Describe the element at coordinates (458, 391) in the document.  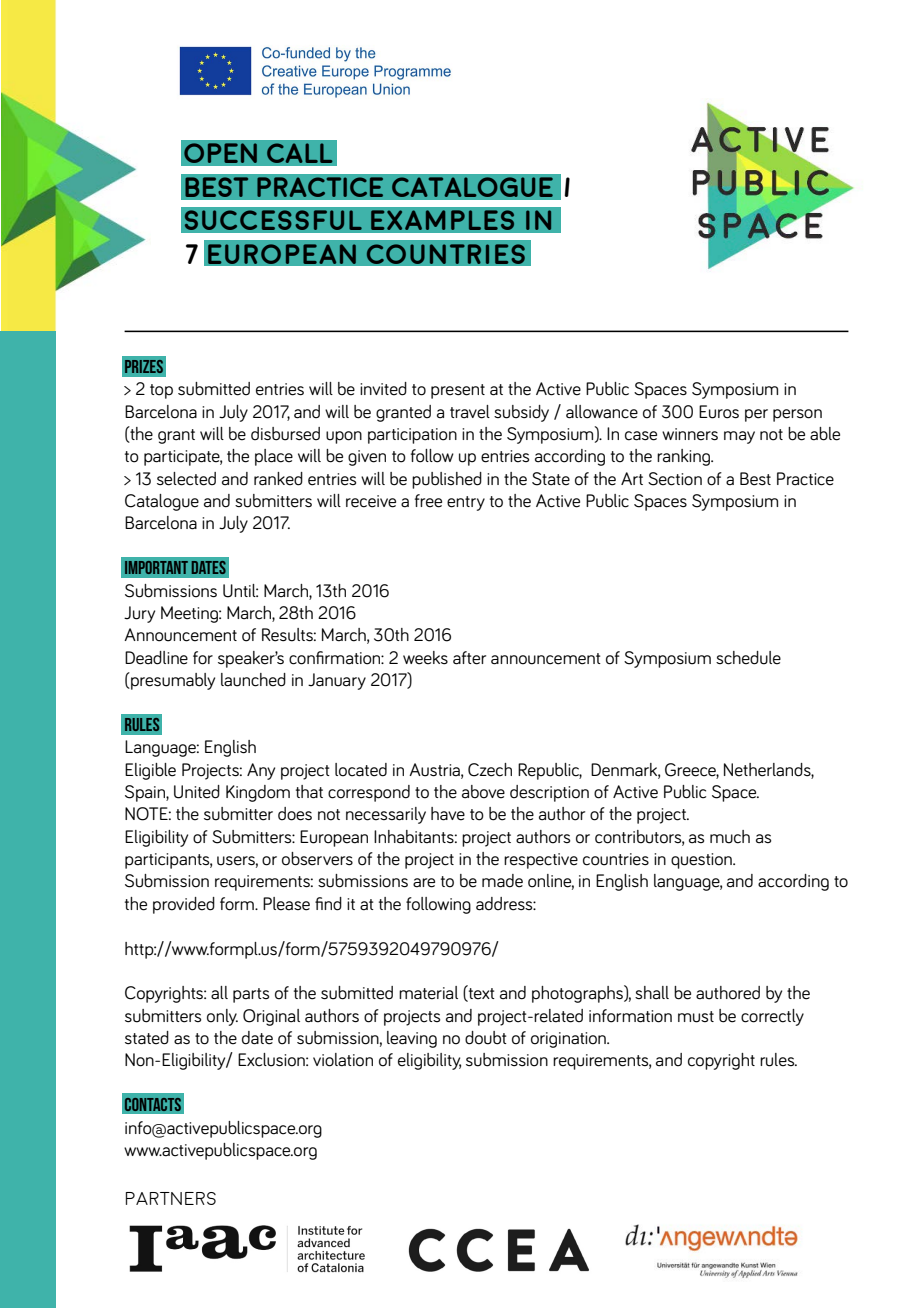
I see `present` at that location.
